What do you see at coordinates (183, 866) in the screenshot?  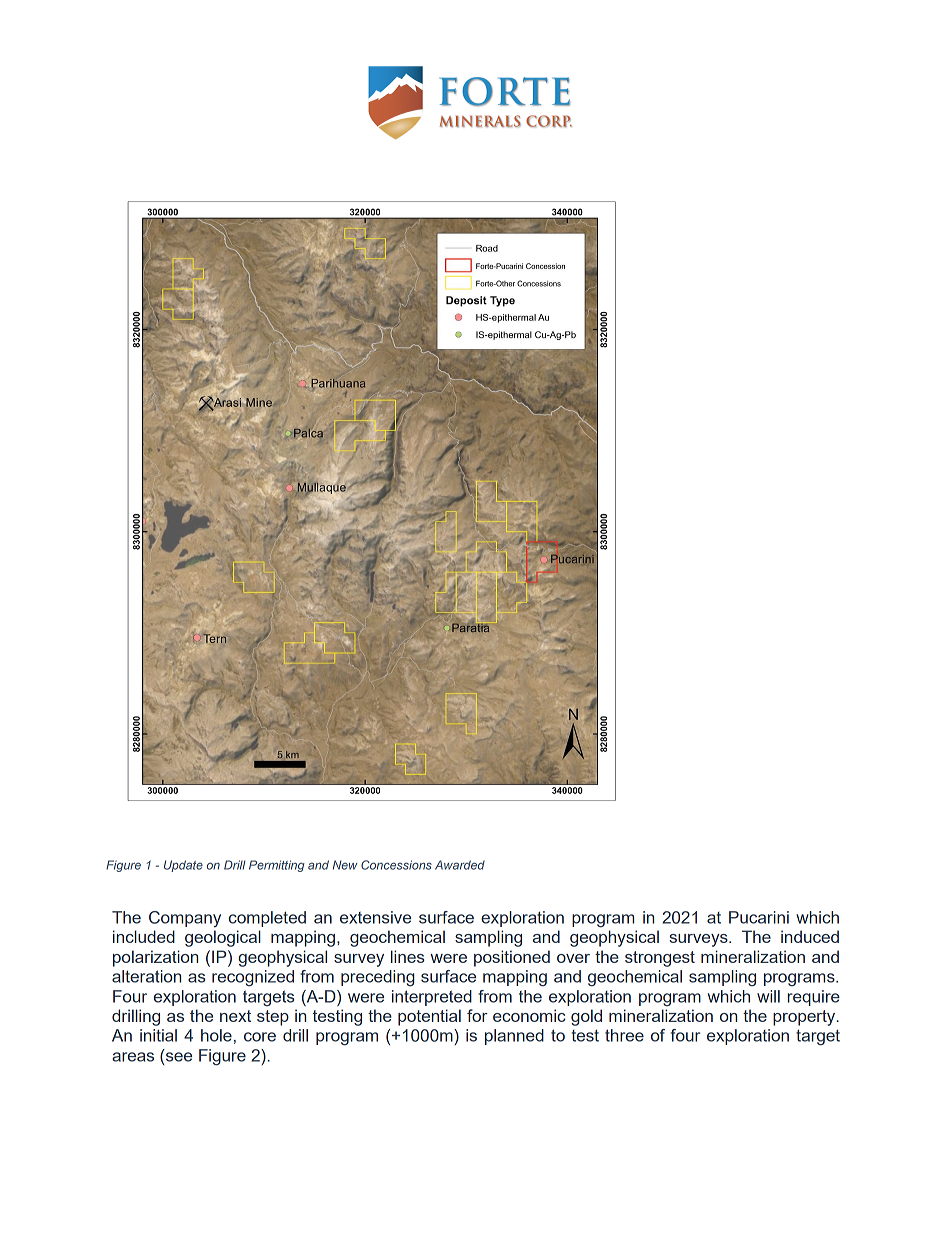 I see `Update` at bounding box center [183, 866].
